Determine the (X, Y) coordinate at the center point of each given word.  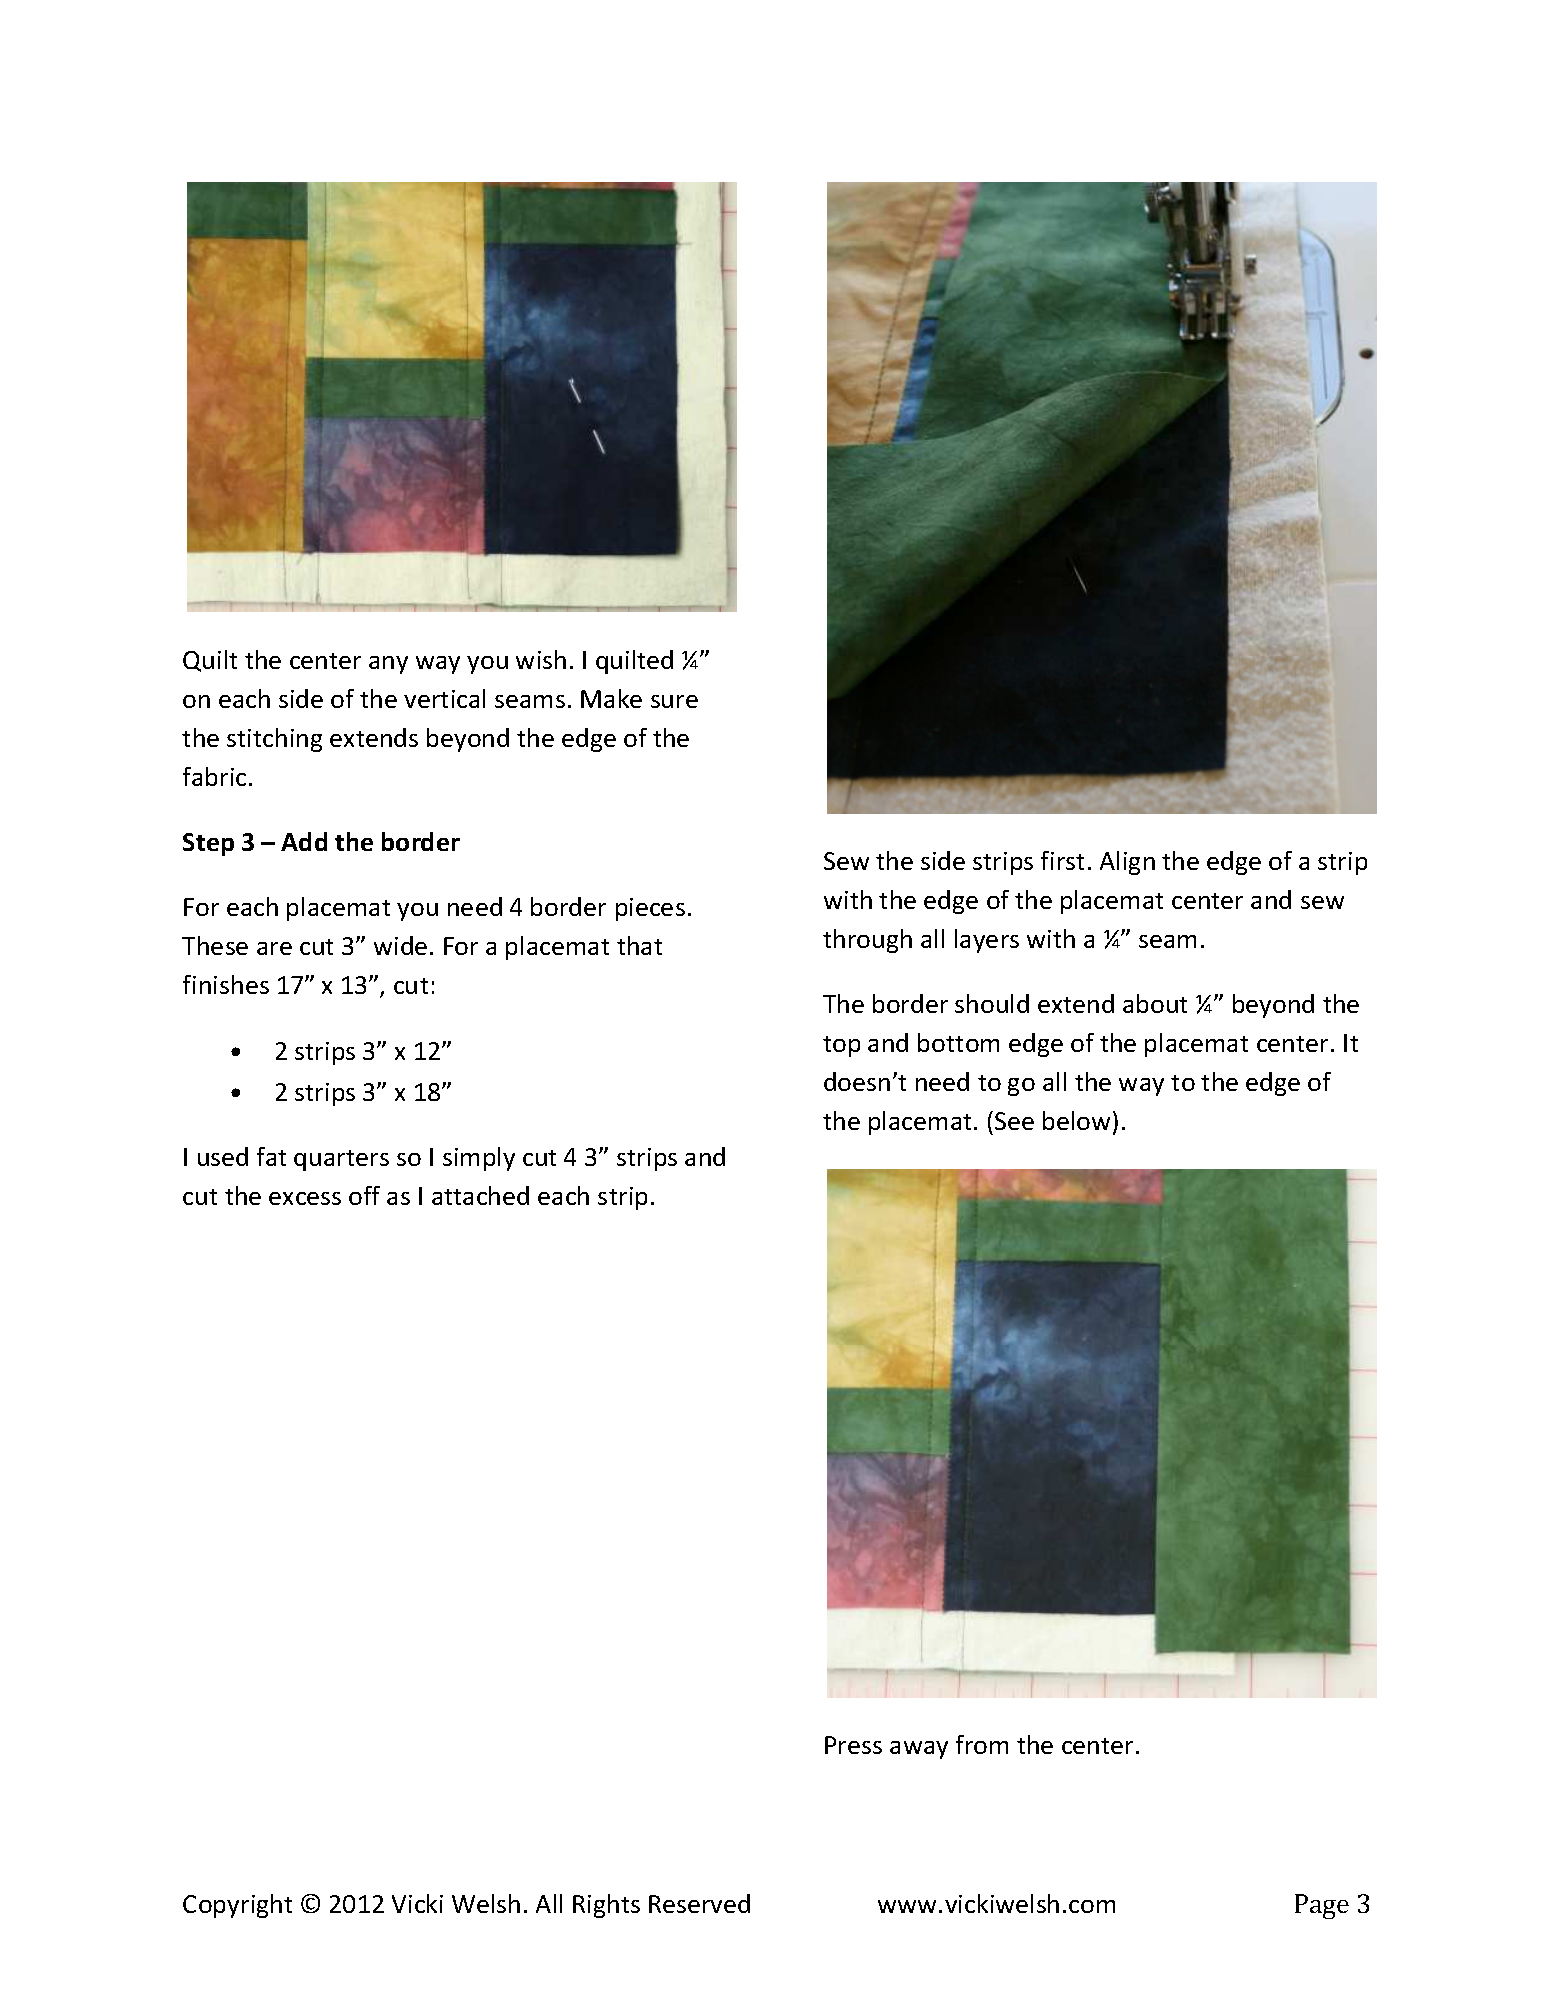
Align (1127, 863)
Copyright (237, 1906)
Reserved (699, 1903)
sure (674, 701)
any (388, 665)
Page (1322, 1906)
